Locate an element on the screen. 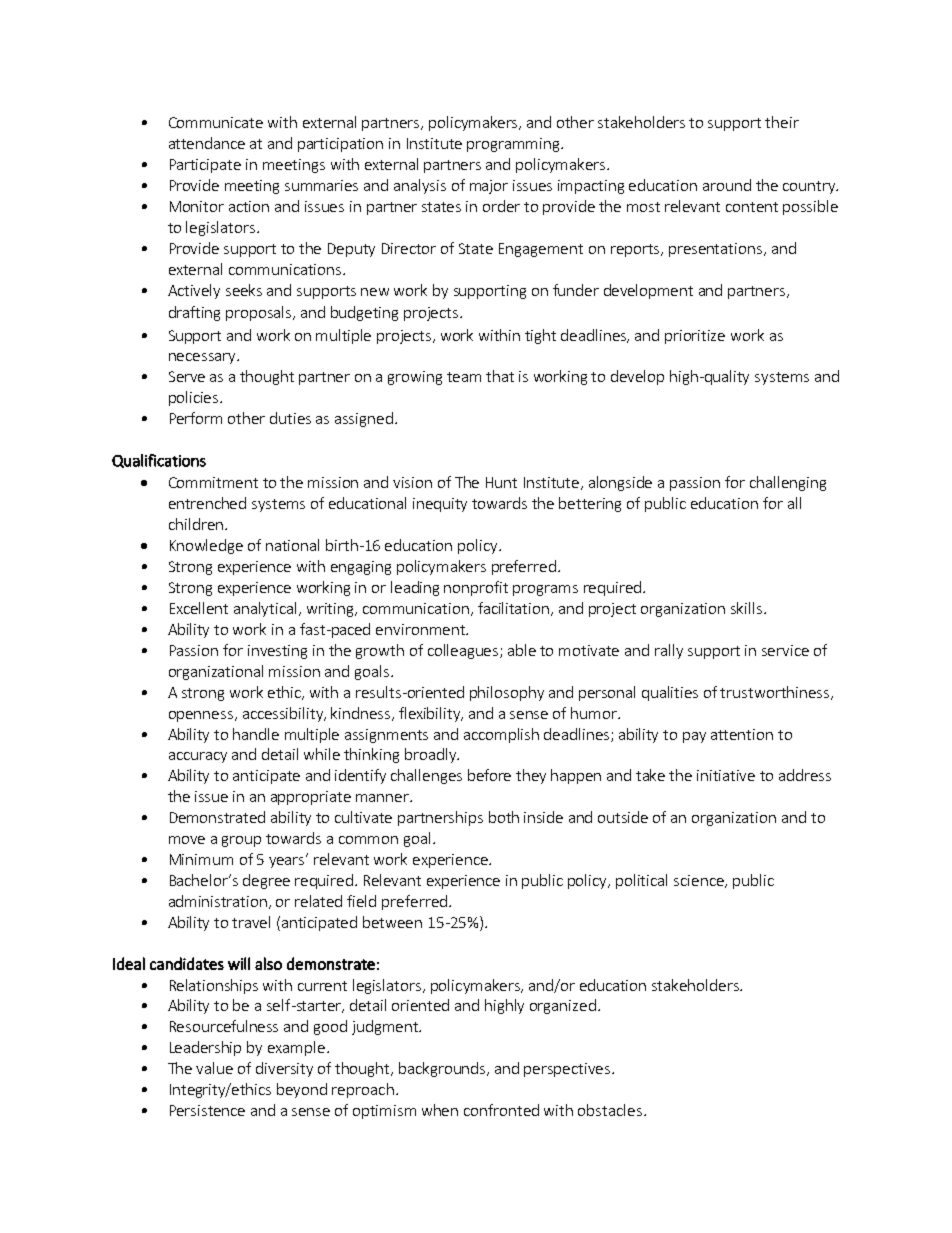  Excellent is located at coordinates (199, 608).
